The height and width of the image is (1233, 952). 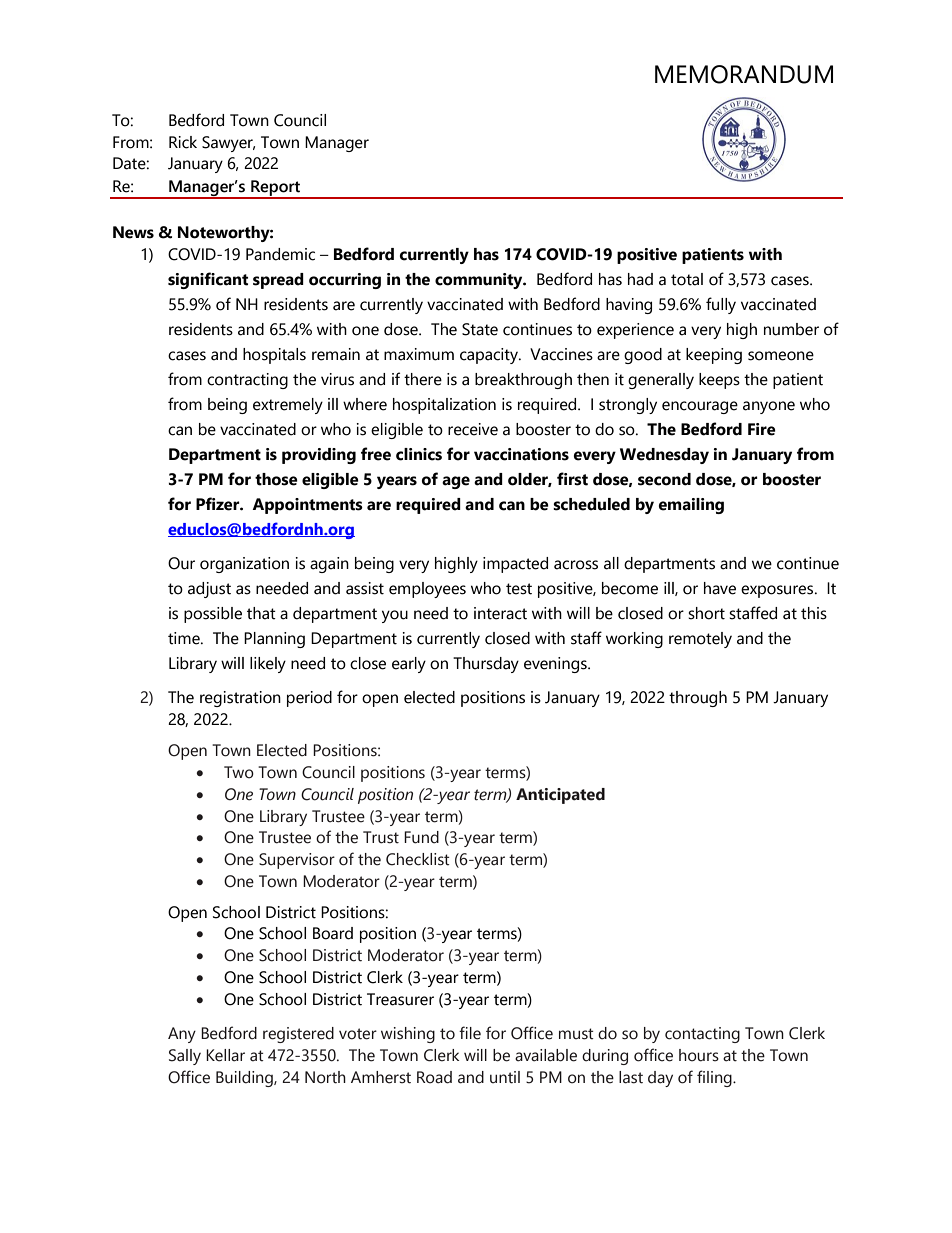 I want to click on have, so click(x=720, y=588).
